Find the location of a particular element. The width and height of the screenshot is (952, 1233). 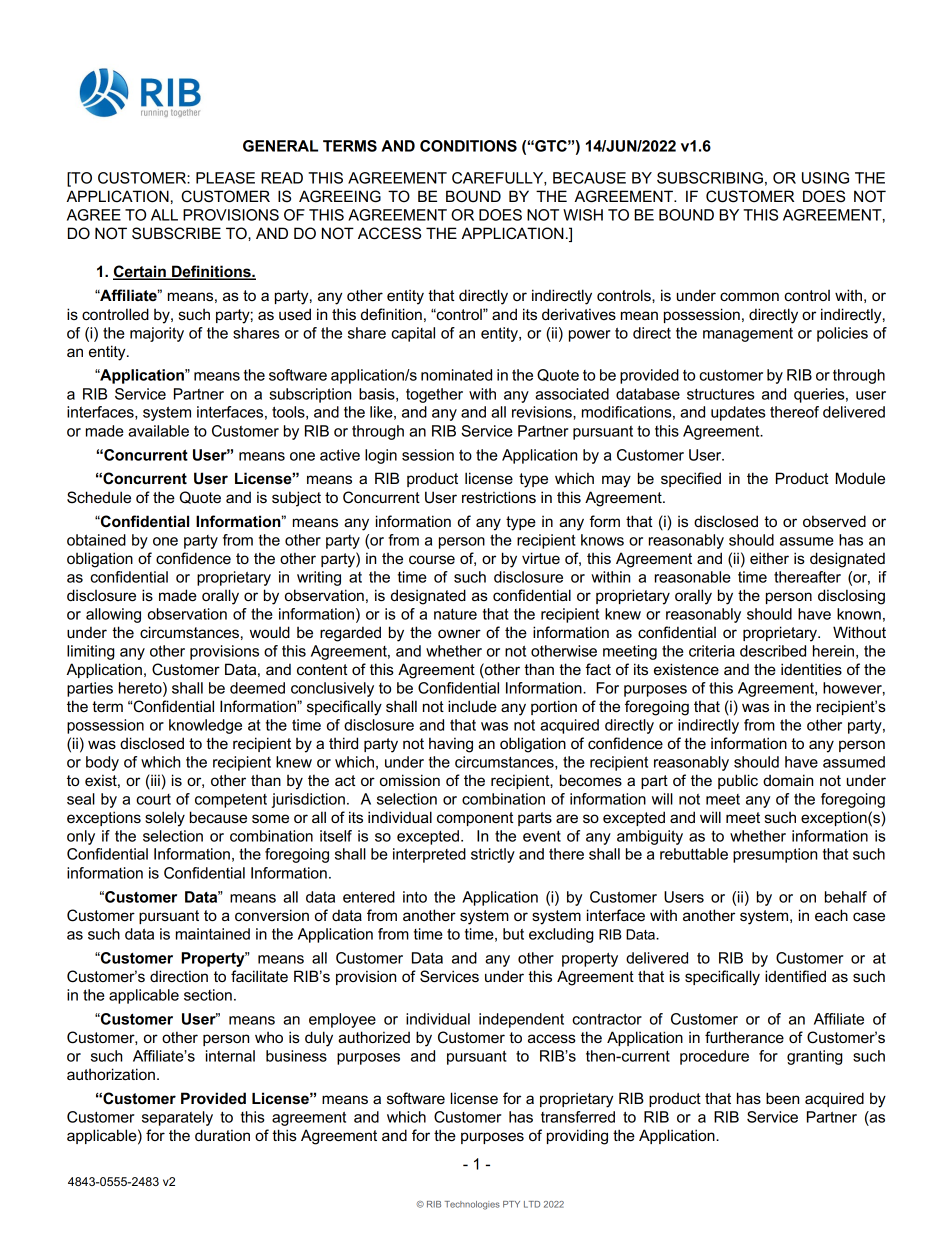

PLEASE is located at coordinates (225, 178).
